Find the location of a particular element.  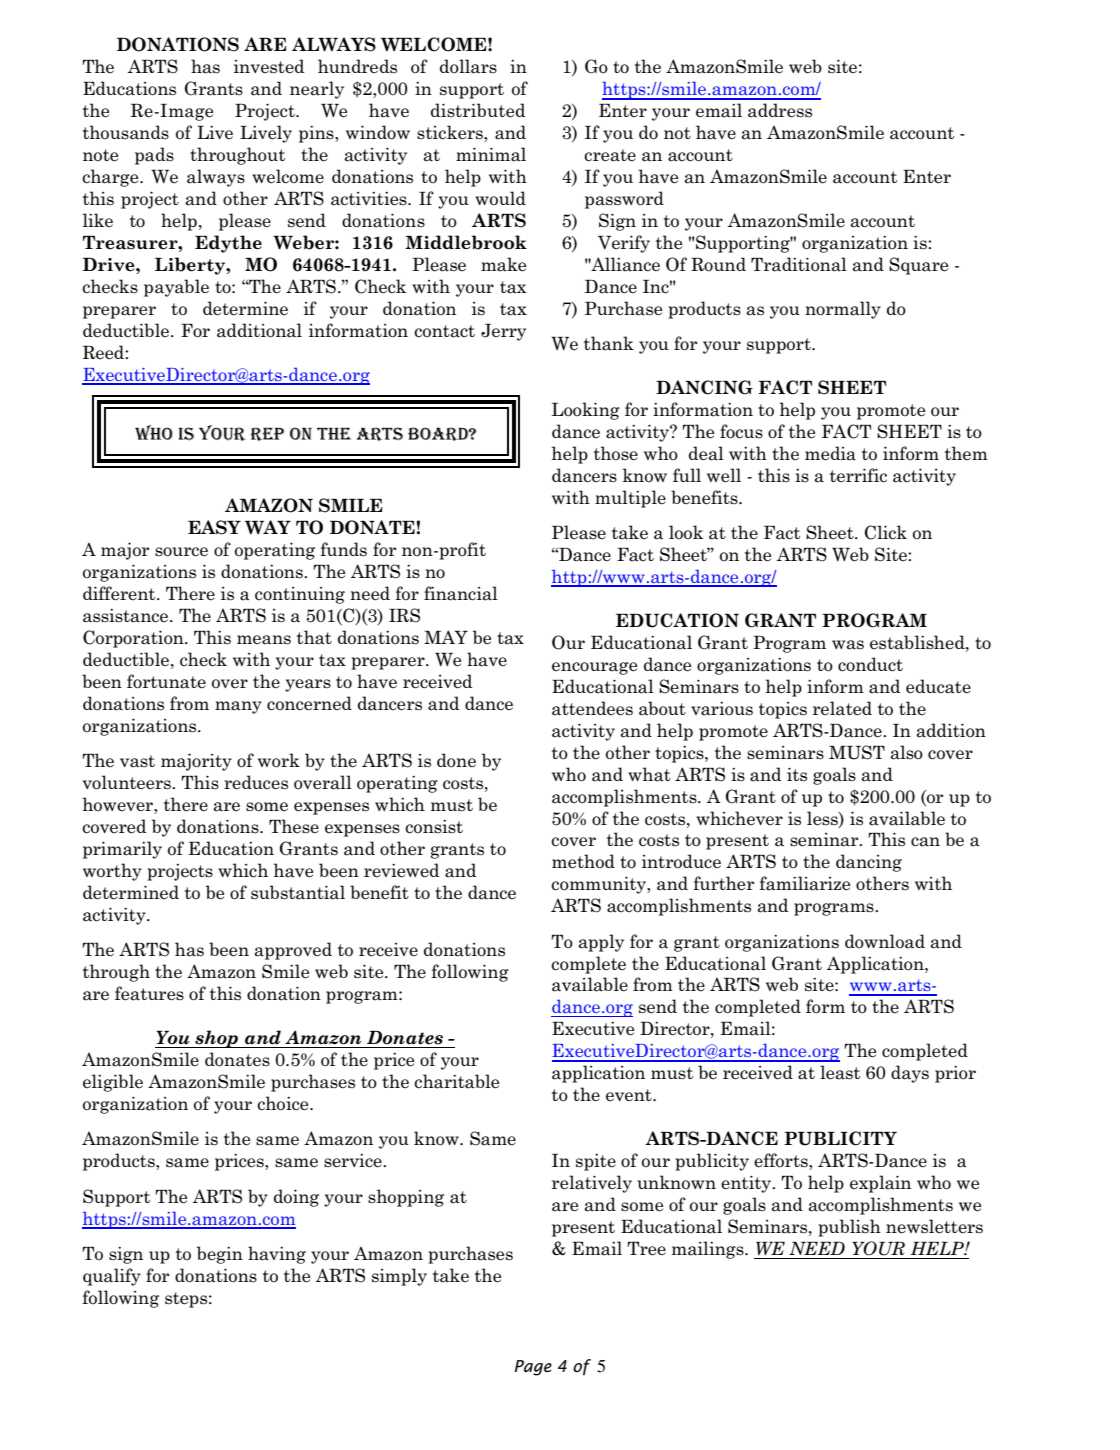

distributed is located at coordinates (478, 110).
